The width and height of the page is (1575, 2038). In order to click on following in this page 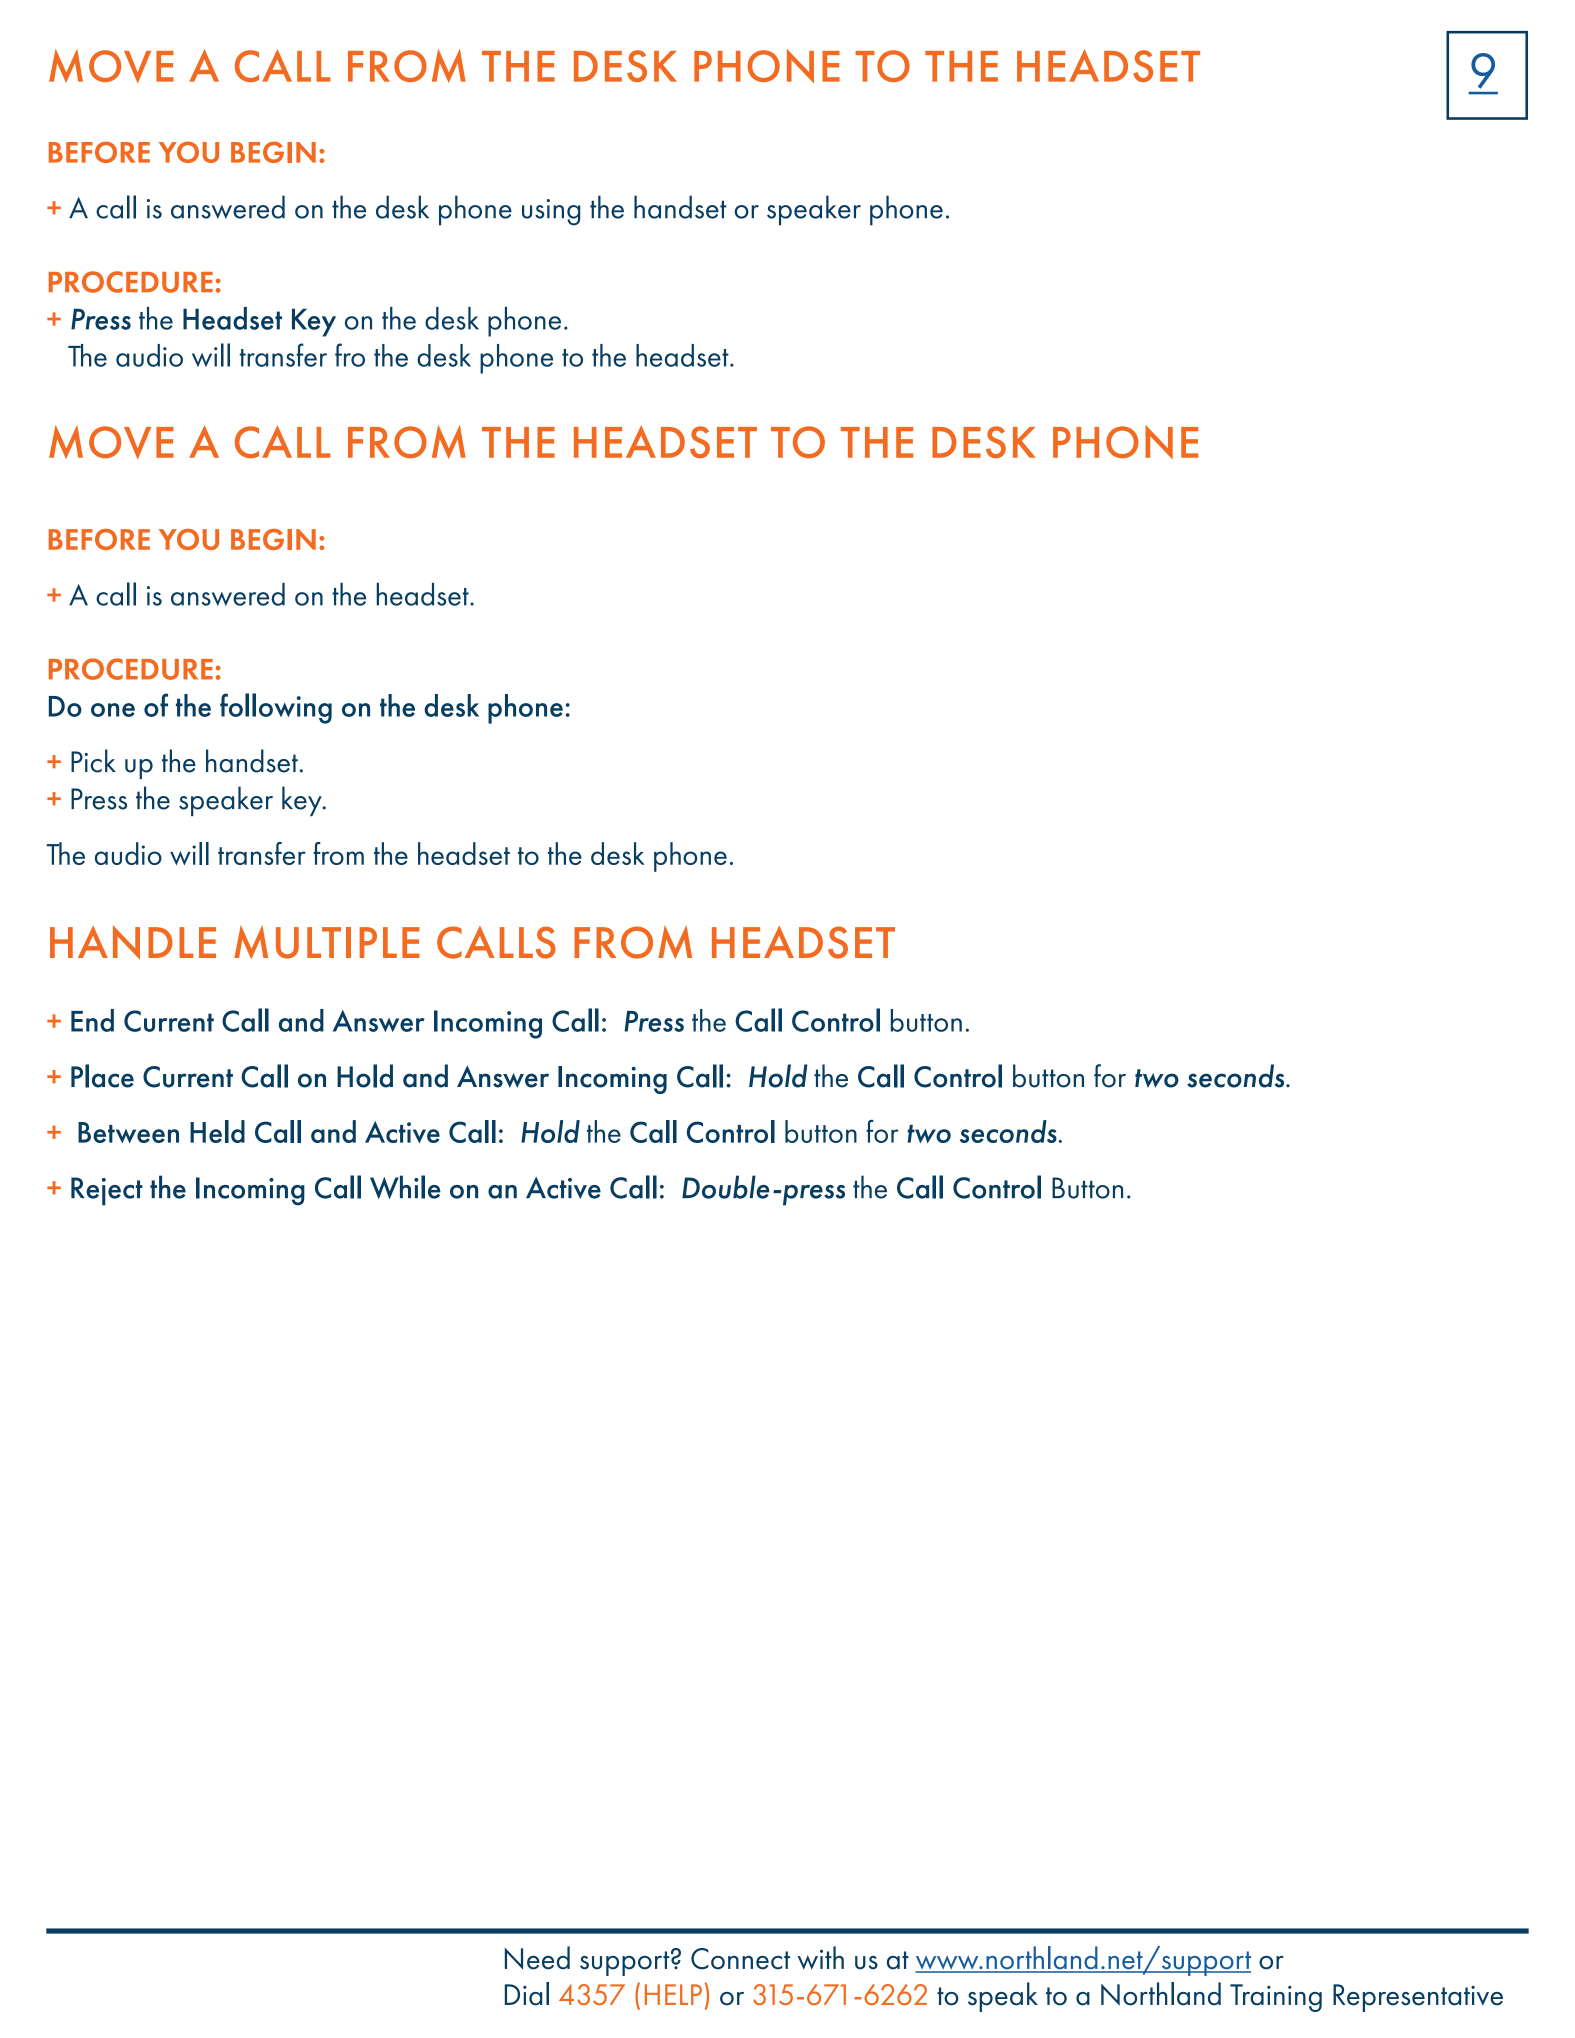, I will do `click(276, 708)`.
